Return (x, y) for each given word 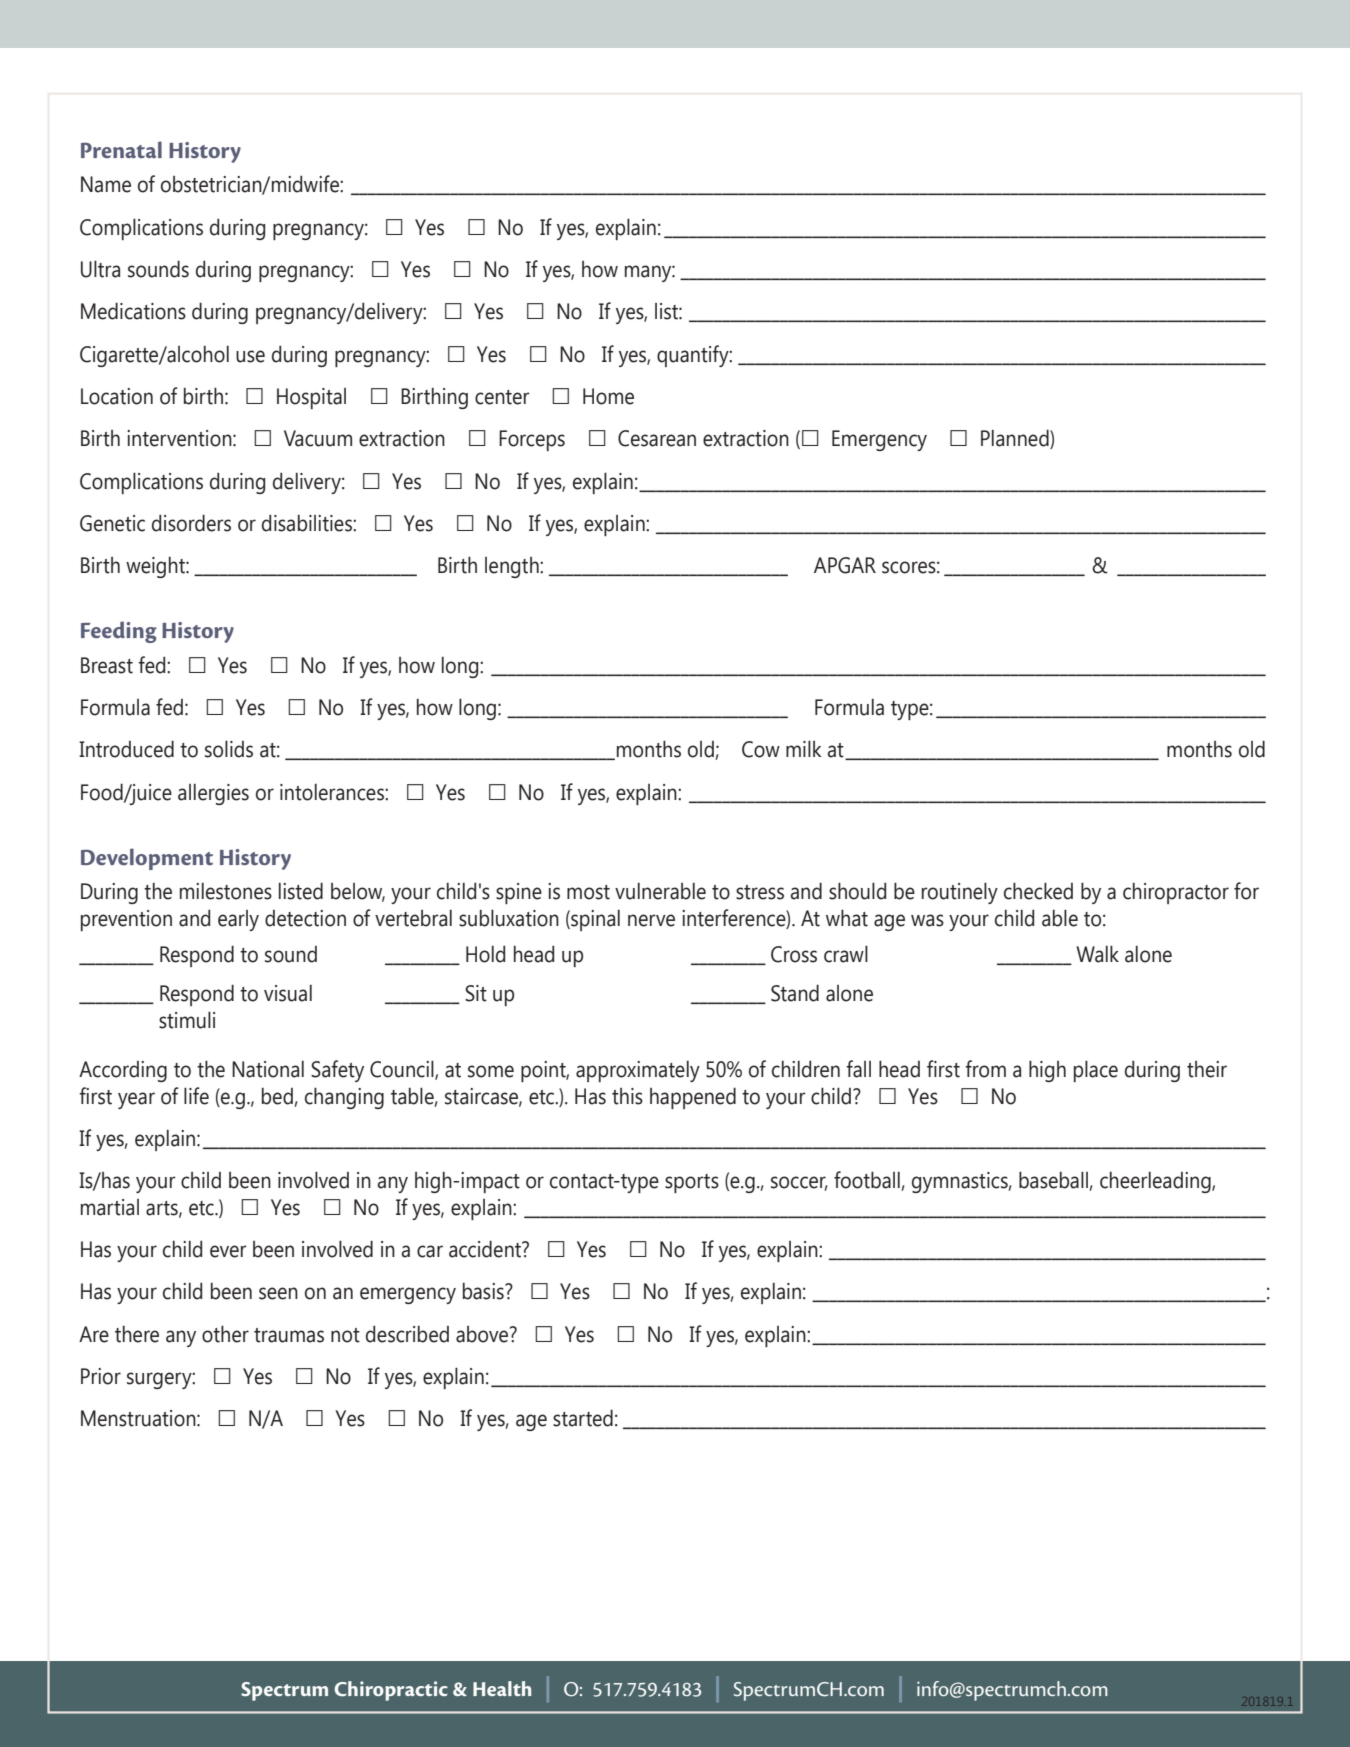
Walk (1097, 954)
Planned (1016, 439)
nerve (651, 920)
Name (106, 184)
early (238, 920)
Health (502, 1688)
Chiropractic (391, 1691)
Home (608, 396)
